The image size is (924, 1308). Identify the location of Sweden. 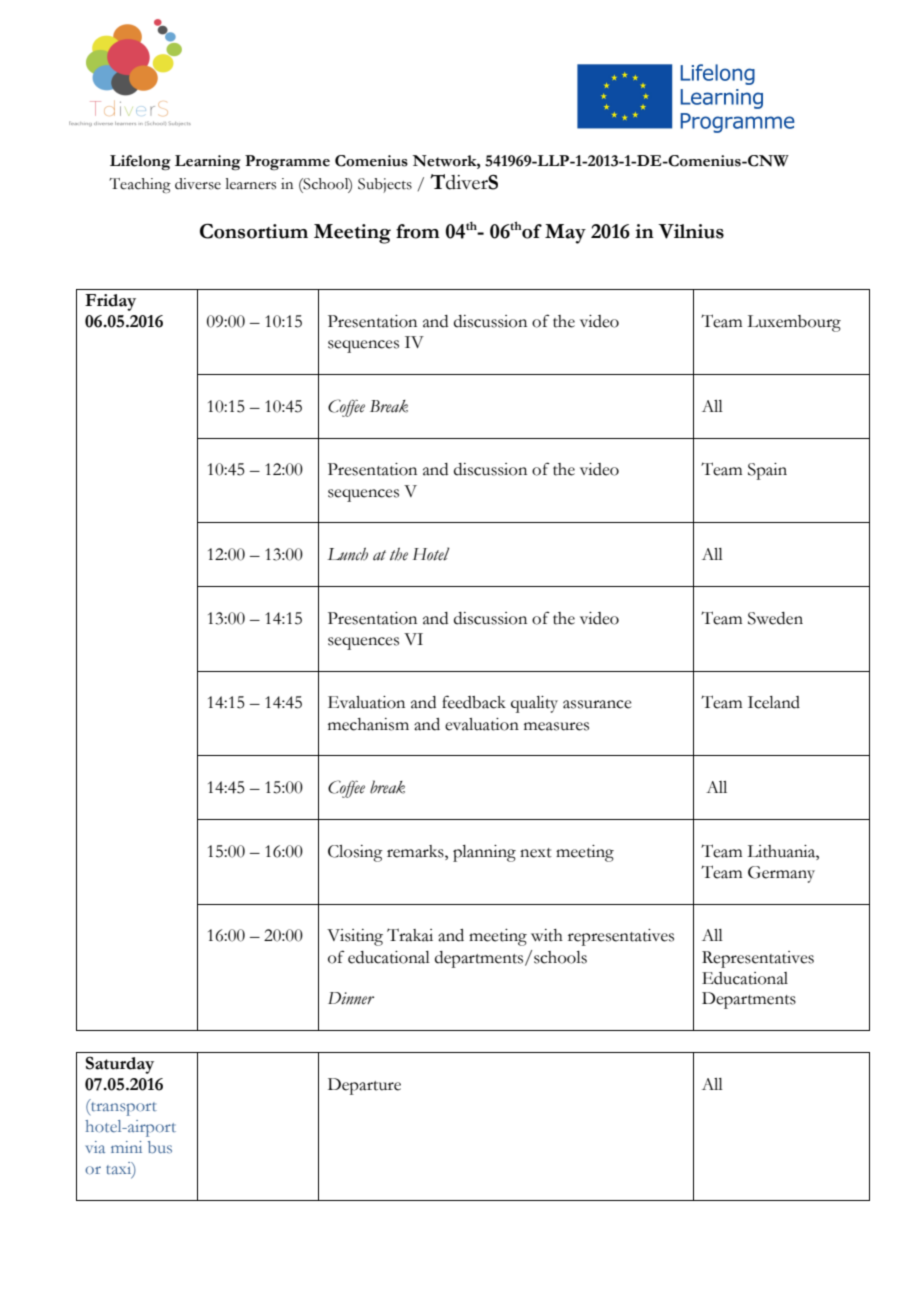
(775, 618).
